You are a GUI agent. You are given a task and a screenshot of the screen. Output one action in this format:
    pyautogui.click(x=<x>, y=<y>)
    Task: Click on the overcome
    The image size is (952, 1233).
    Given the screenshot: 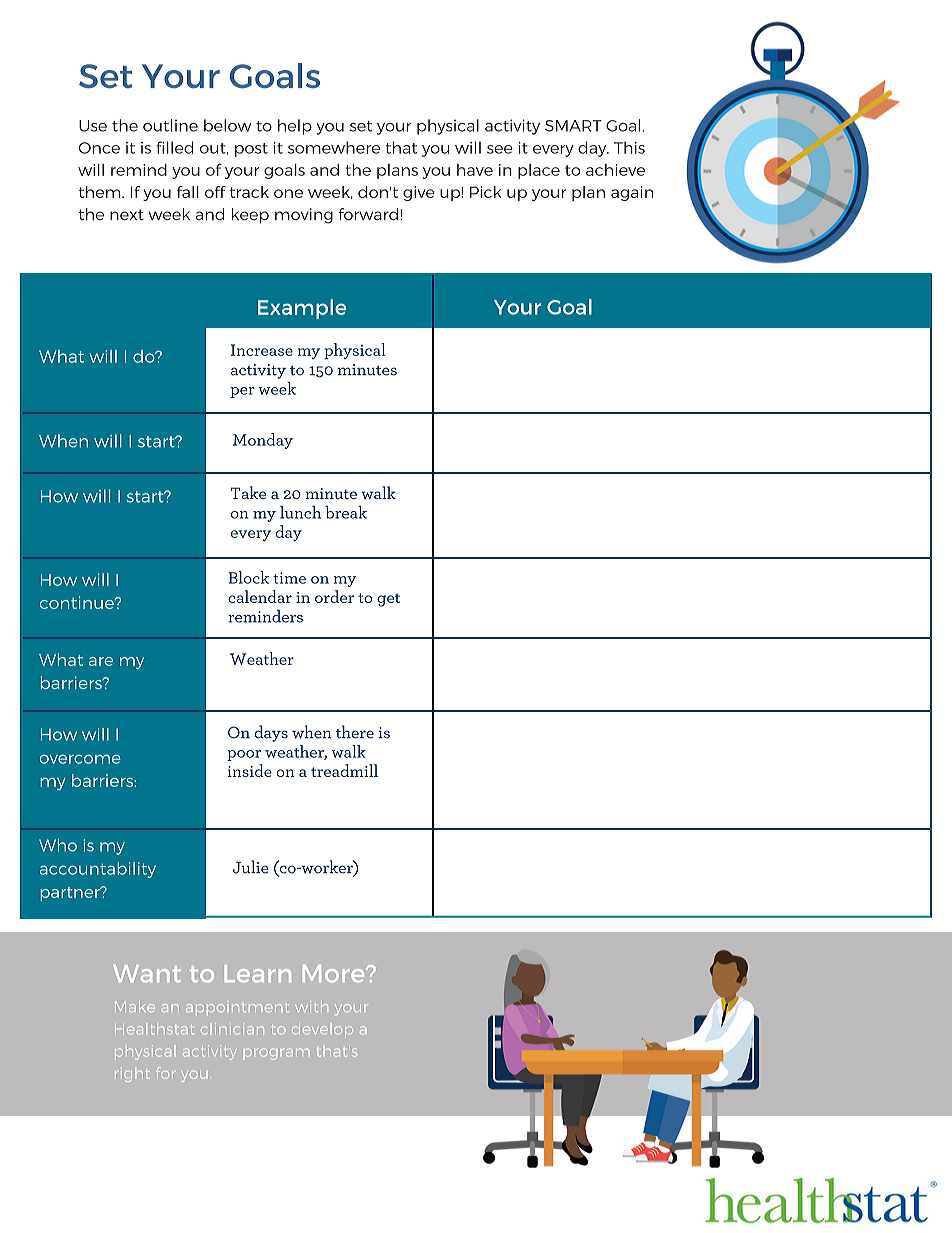 What is the action you would take?
    pyautogui.click(x=80, y=759)
